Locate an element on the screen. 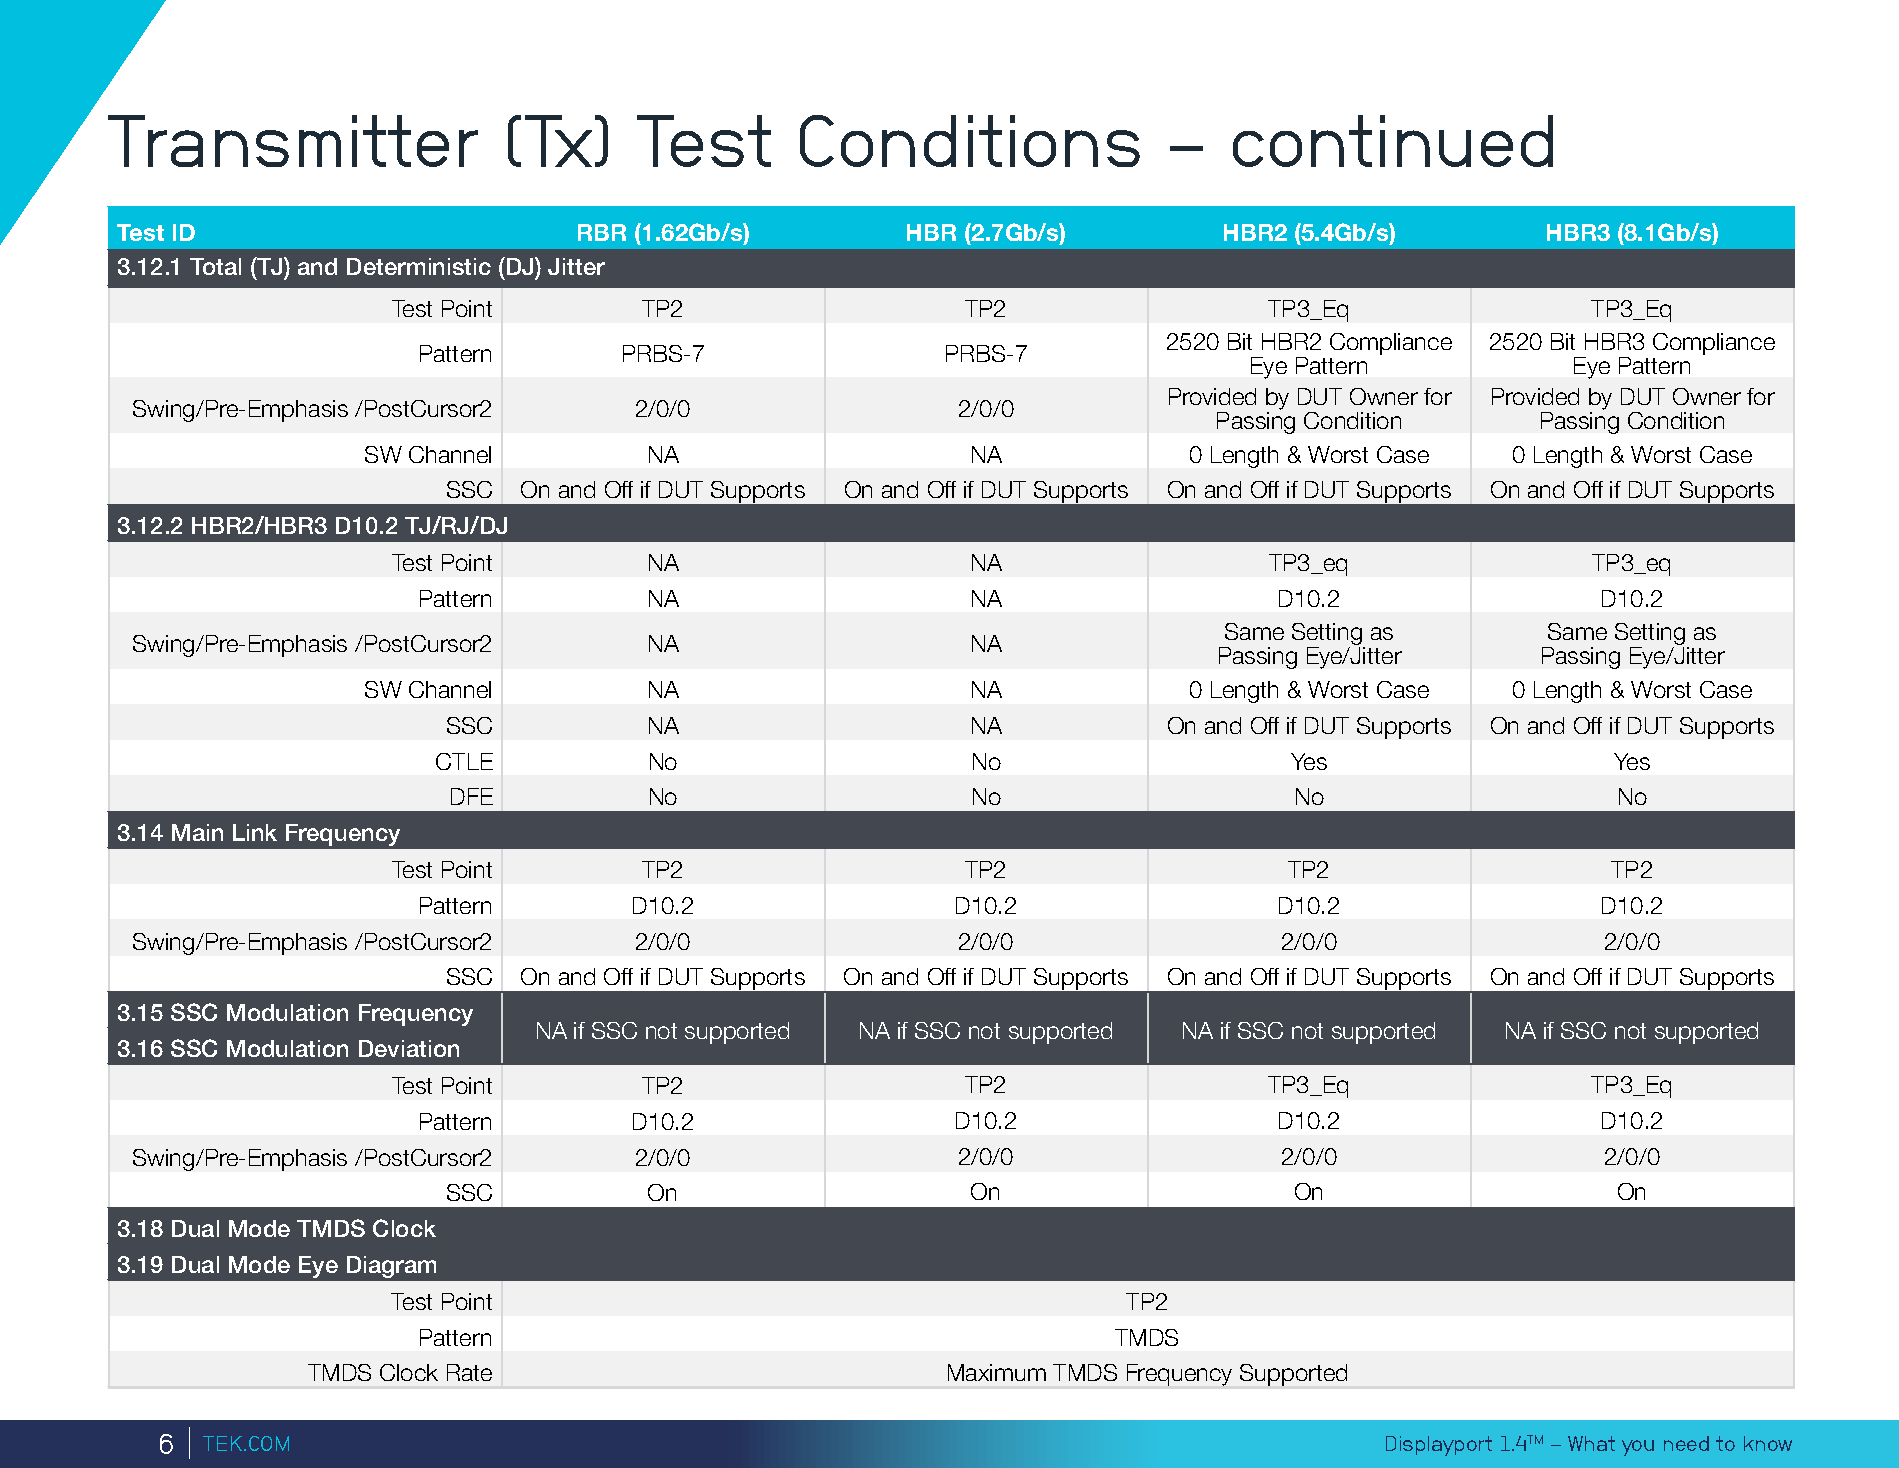  Transmitter is located at coordinates (293, 141).
